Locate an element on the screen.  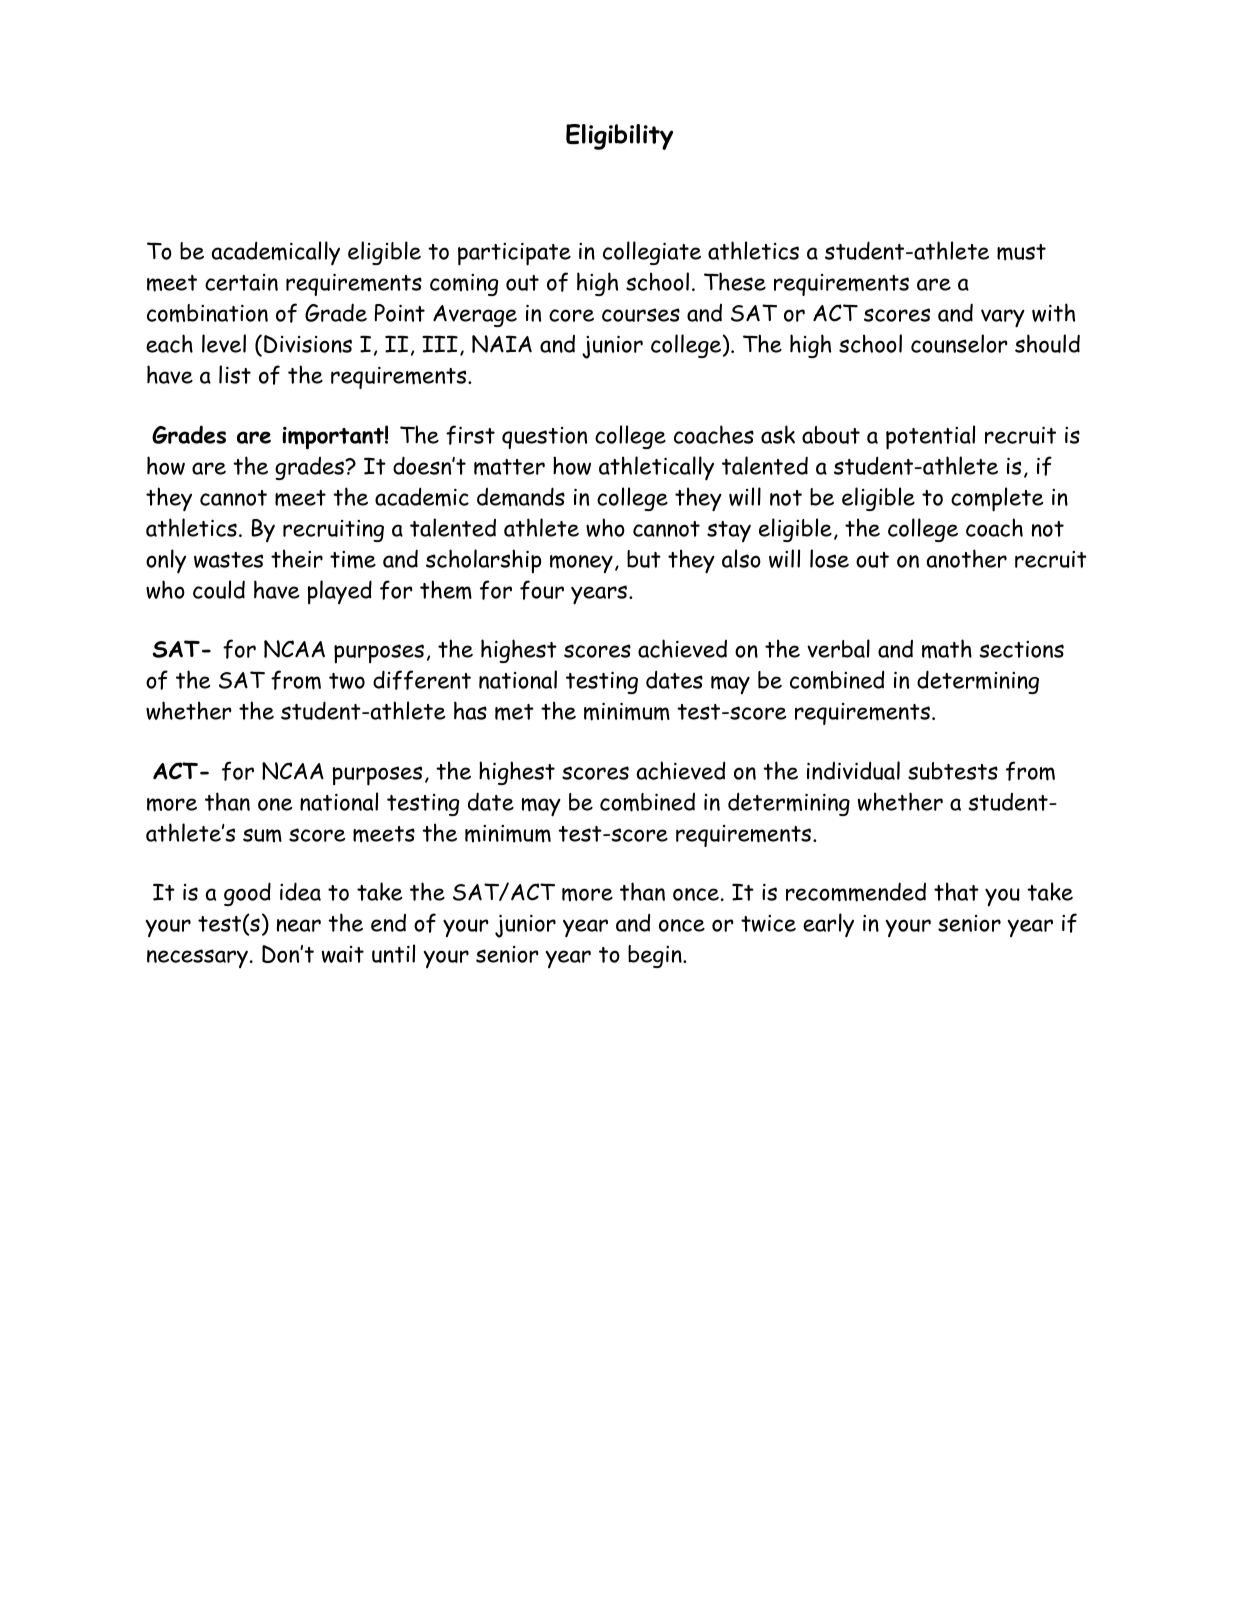
another is located at coordinates (967, 558).
